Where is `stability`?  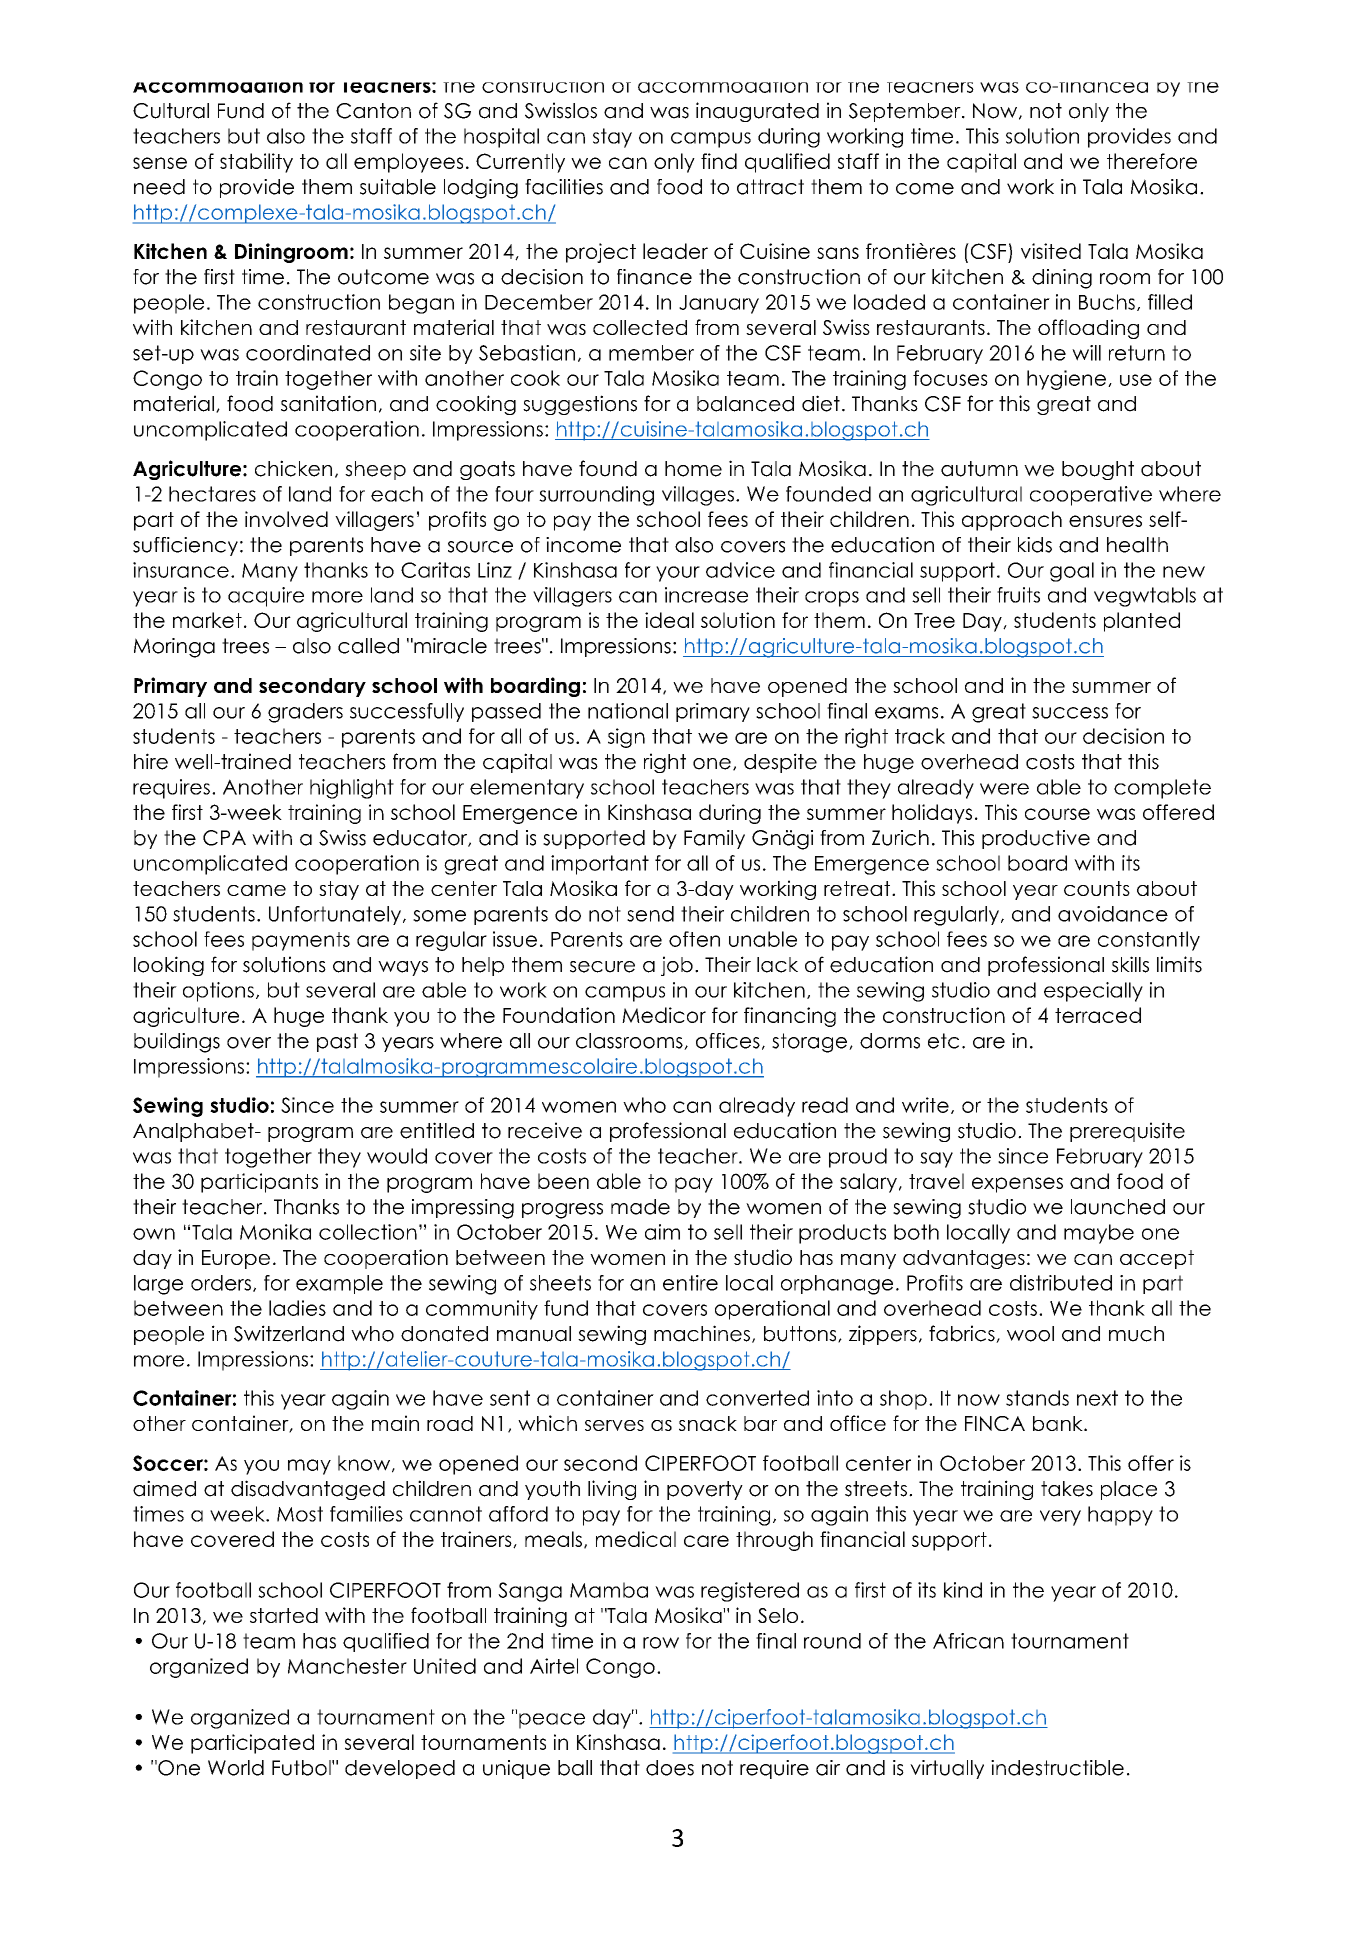
stability is located at coordinates (256, 163).
